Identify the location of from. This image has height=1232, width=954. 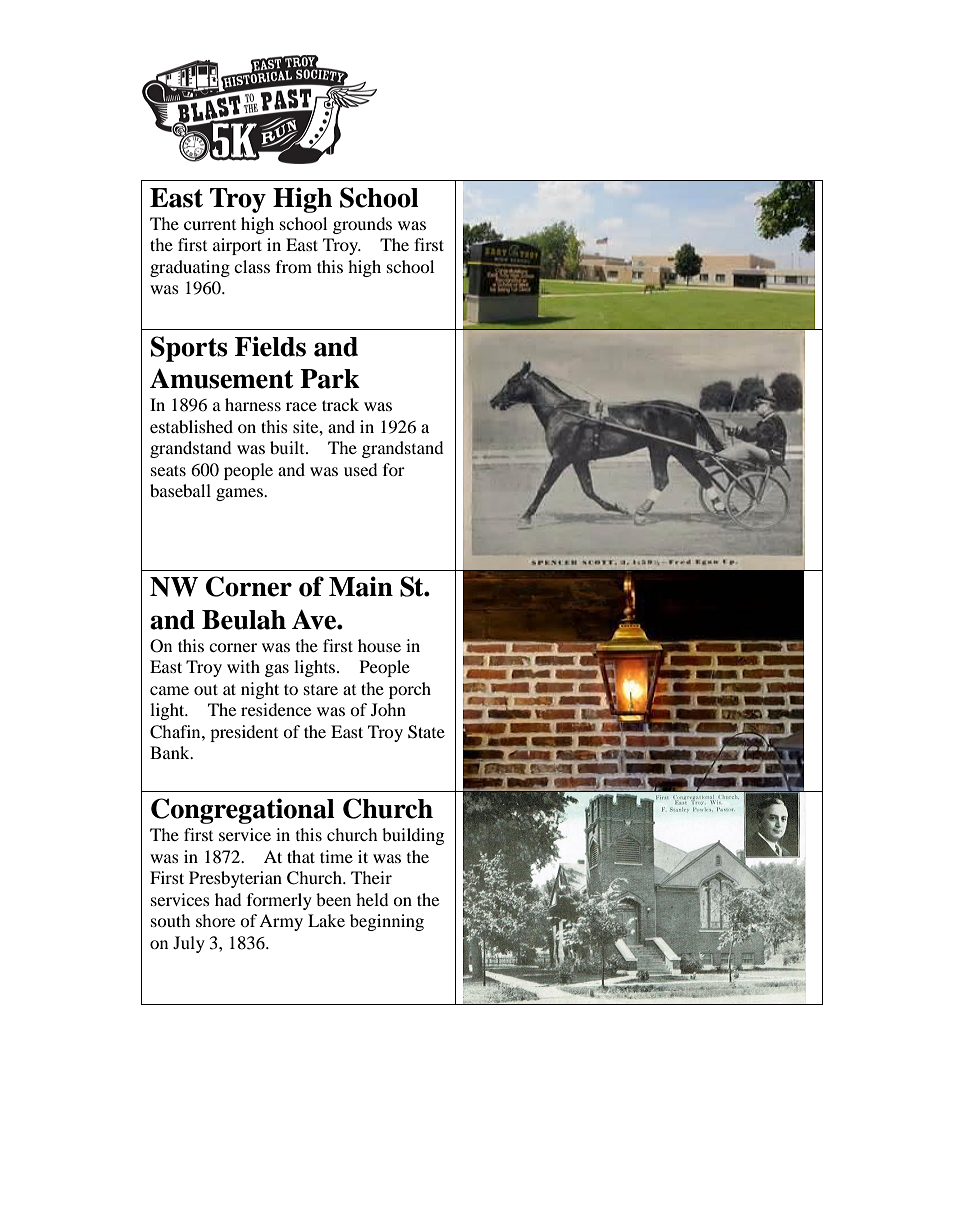
(294, 266).
